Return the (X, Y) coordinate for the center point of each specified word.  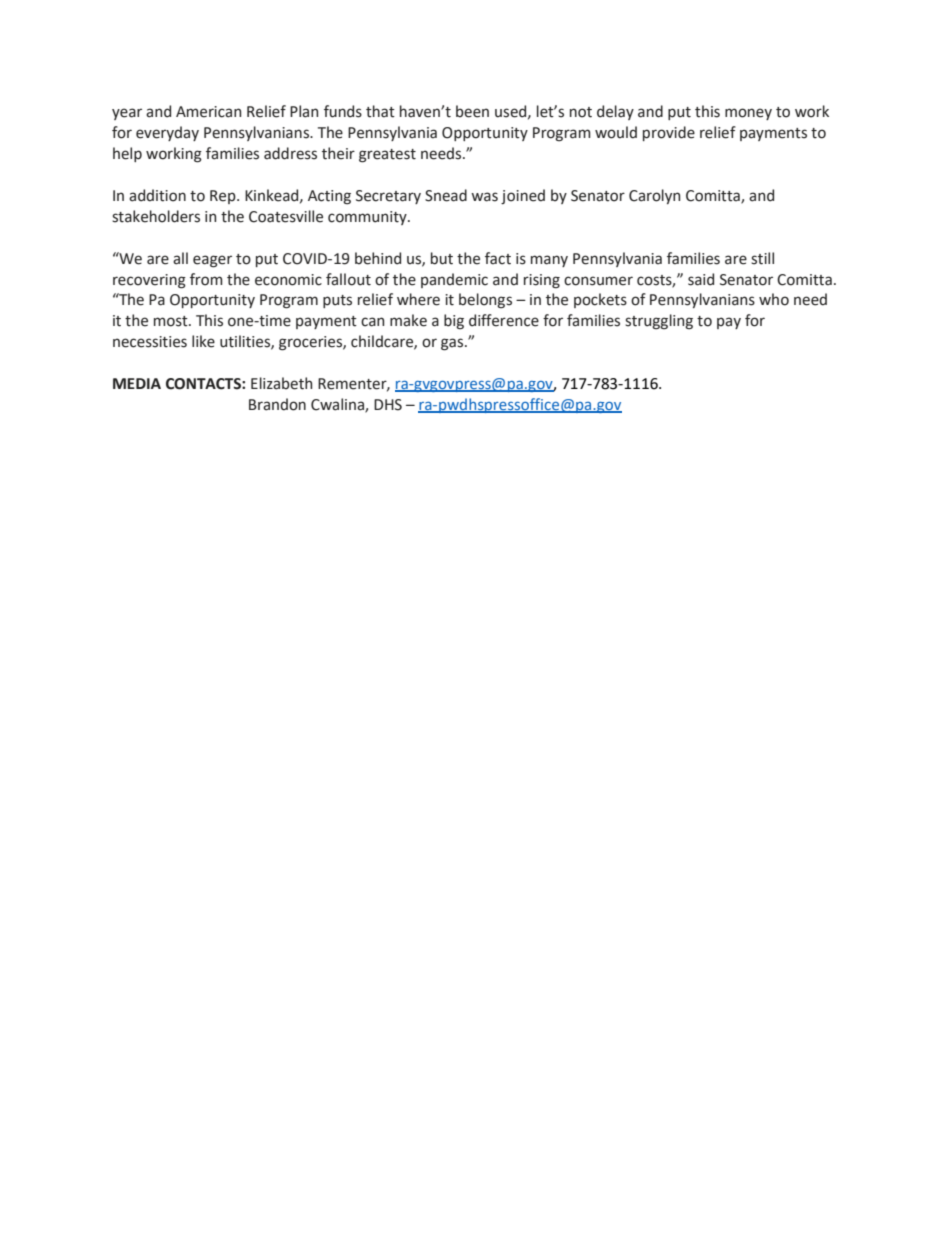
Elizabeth (281, 383)
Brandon (277, 404)
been (472, 111)
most (172, 321)
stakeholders (156, 216)
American (208, 112)
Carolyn (654, 196)
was (484, 197)
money (748, 114)
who (774, 299)
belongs (485, 301)
